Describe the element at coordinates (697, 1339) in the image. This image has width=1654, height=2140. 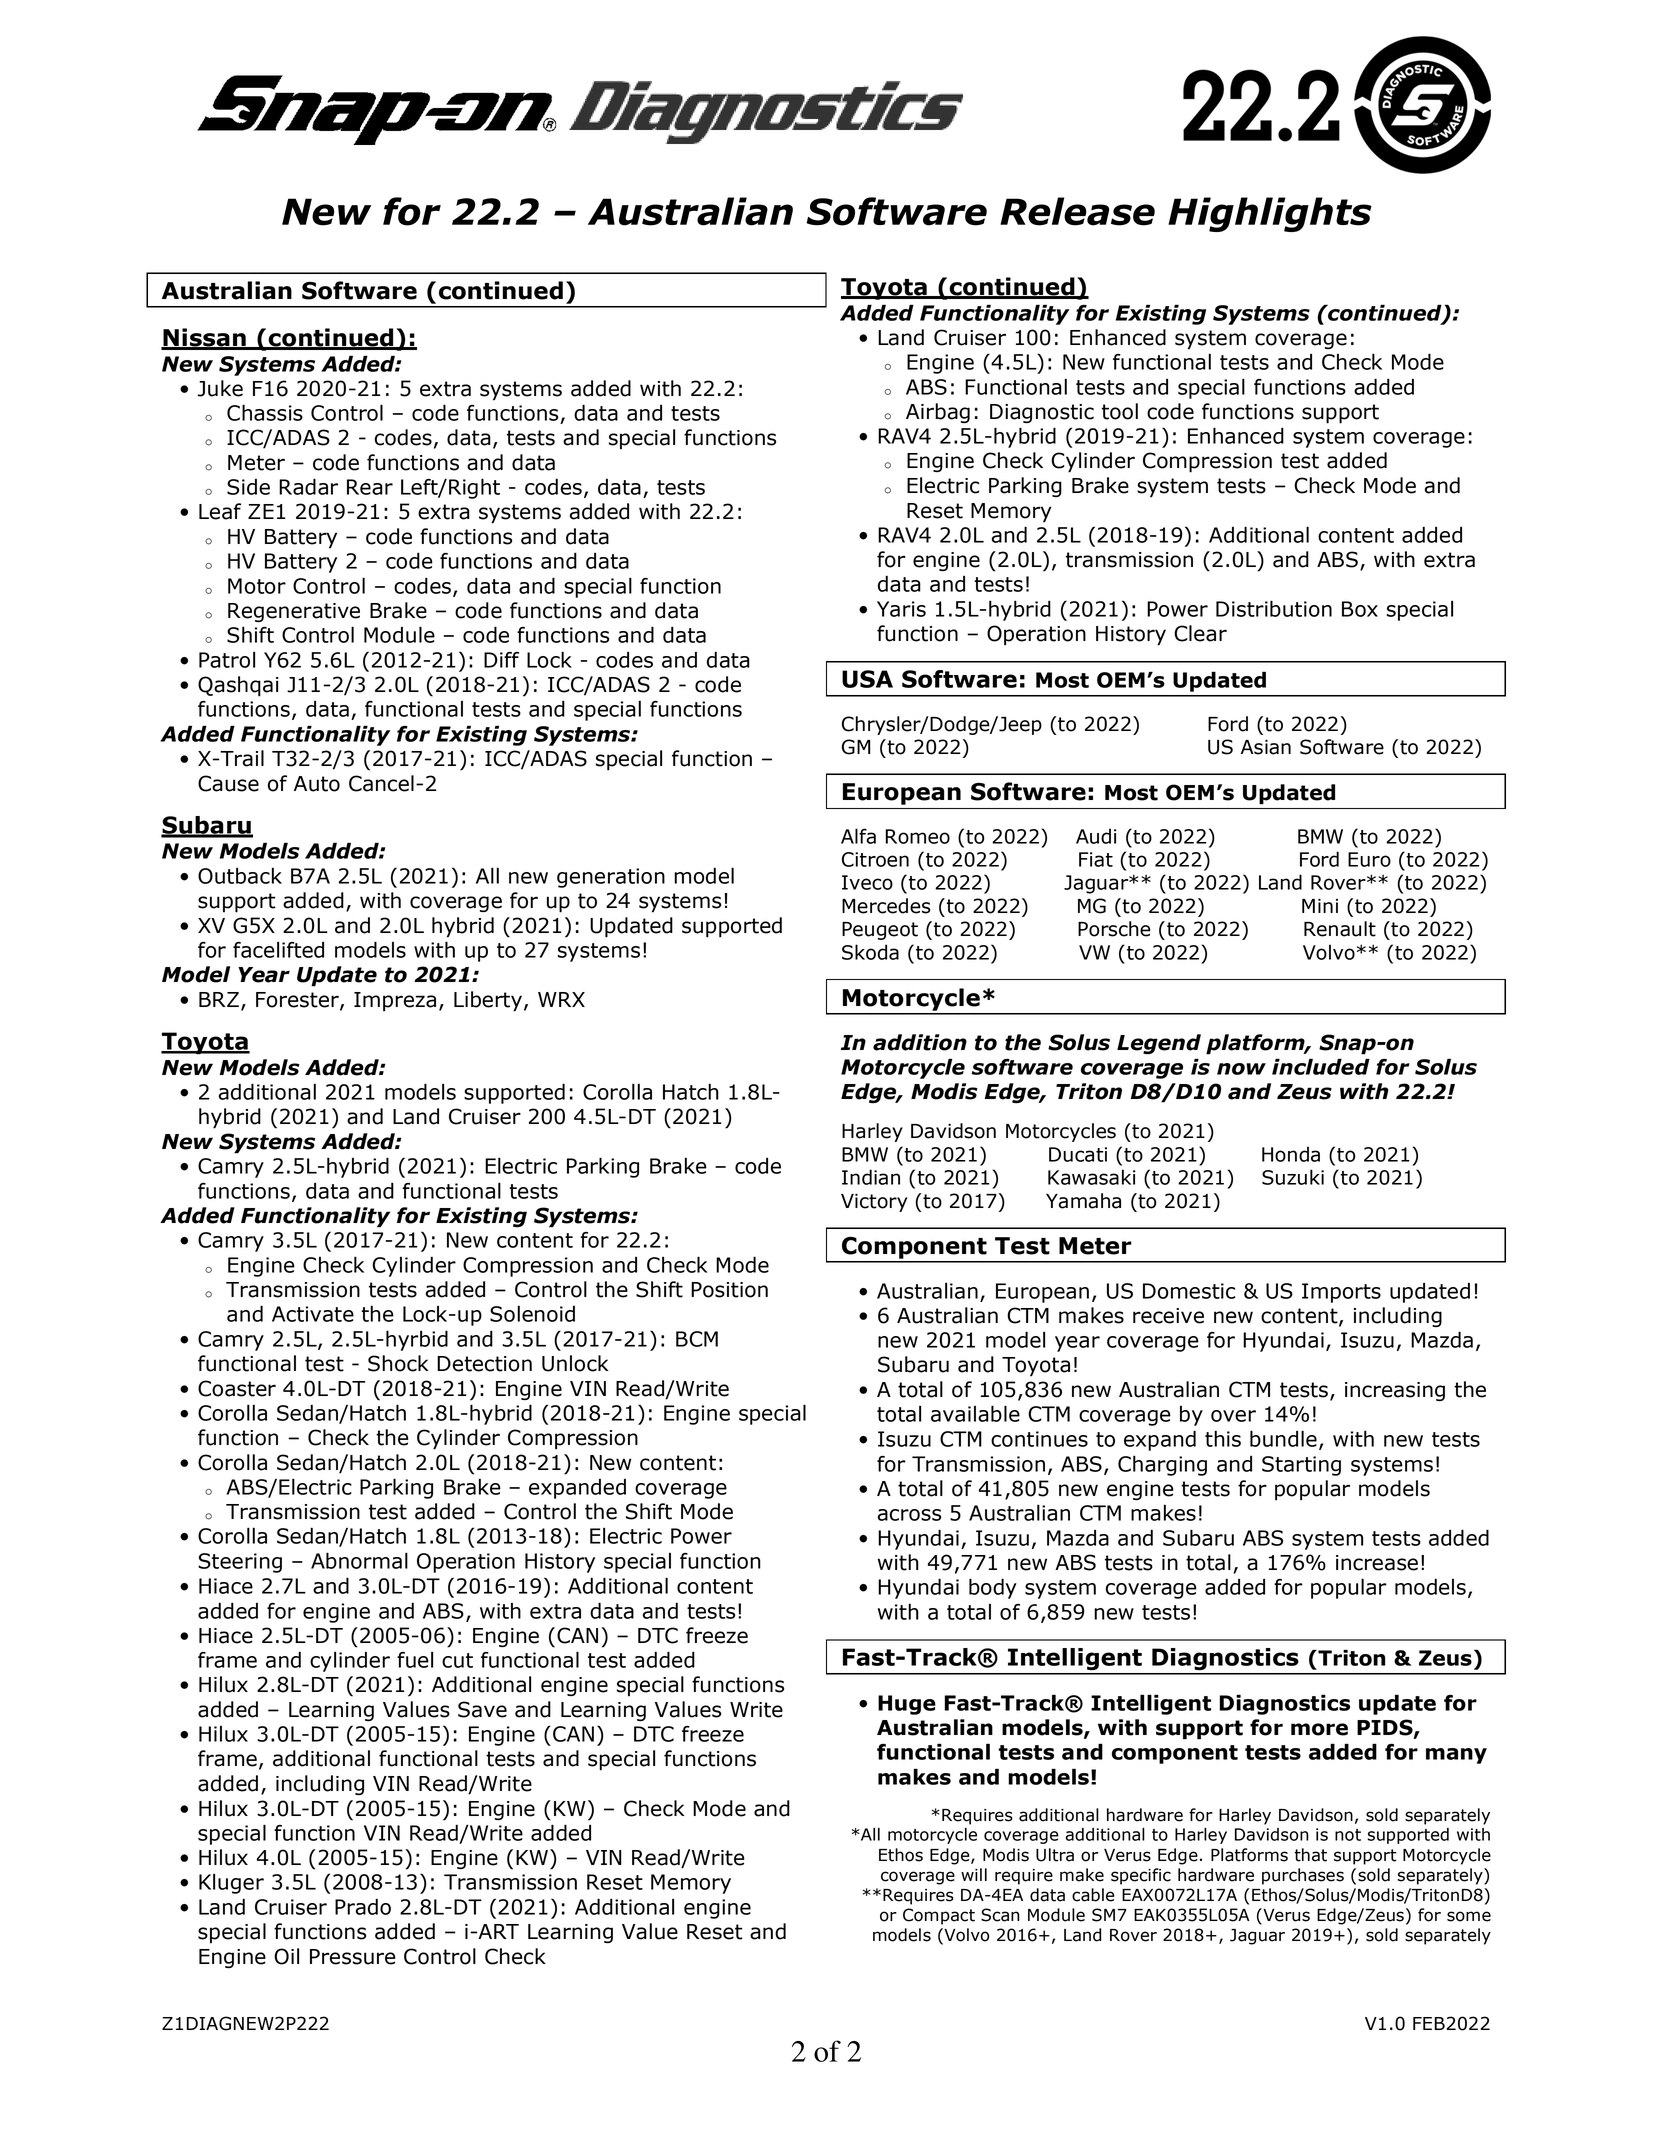
I see `BCM` at that location.
